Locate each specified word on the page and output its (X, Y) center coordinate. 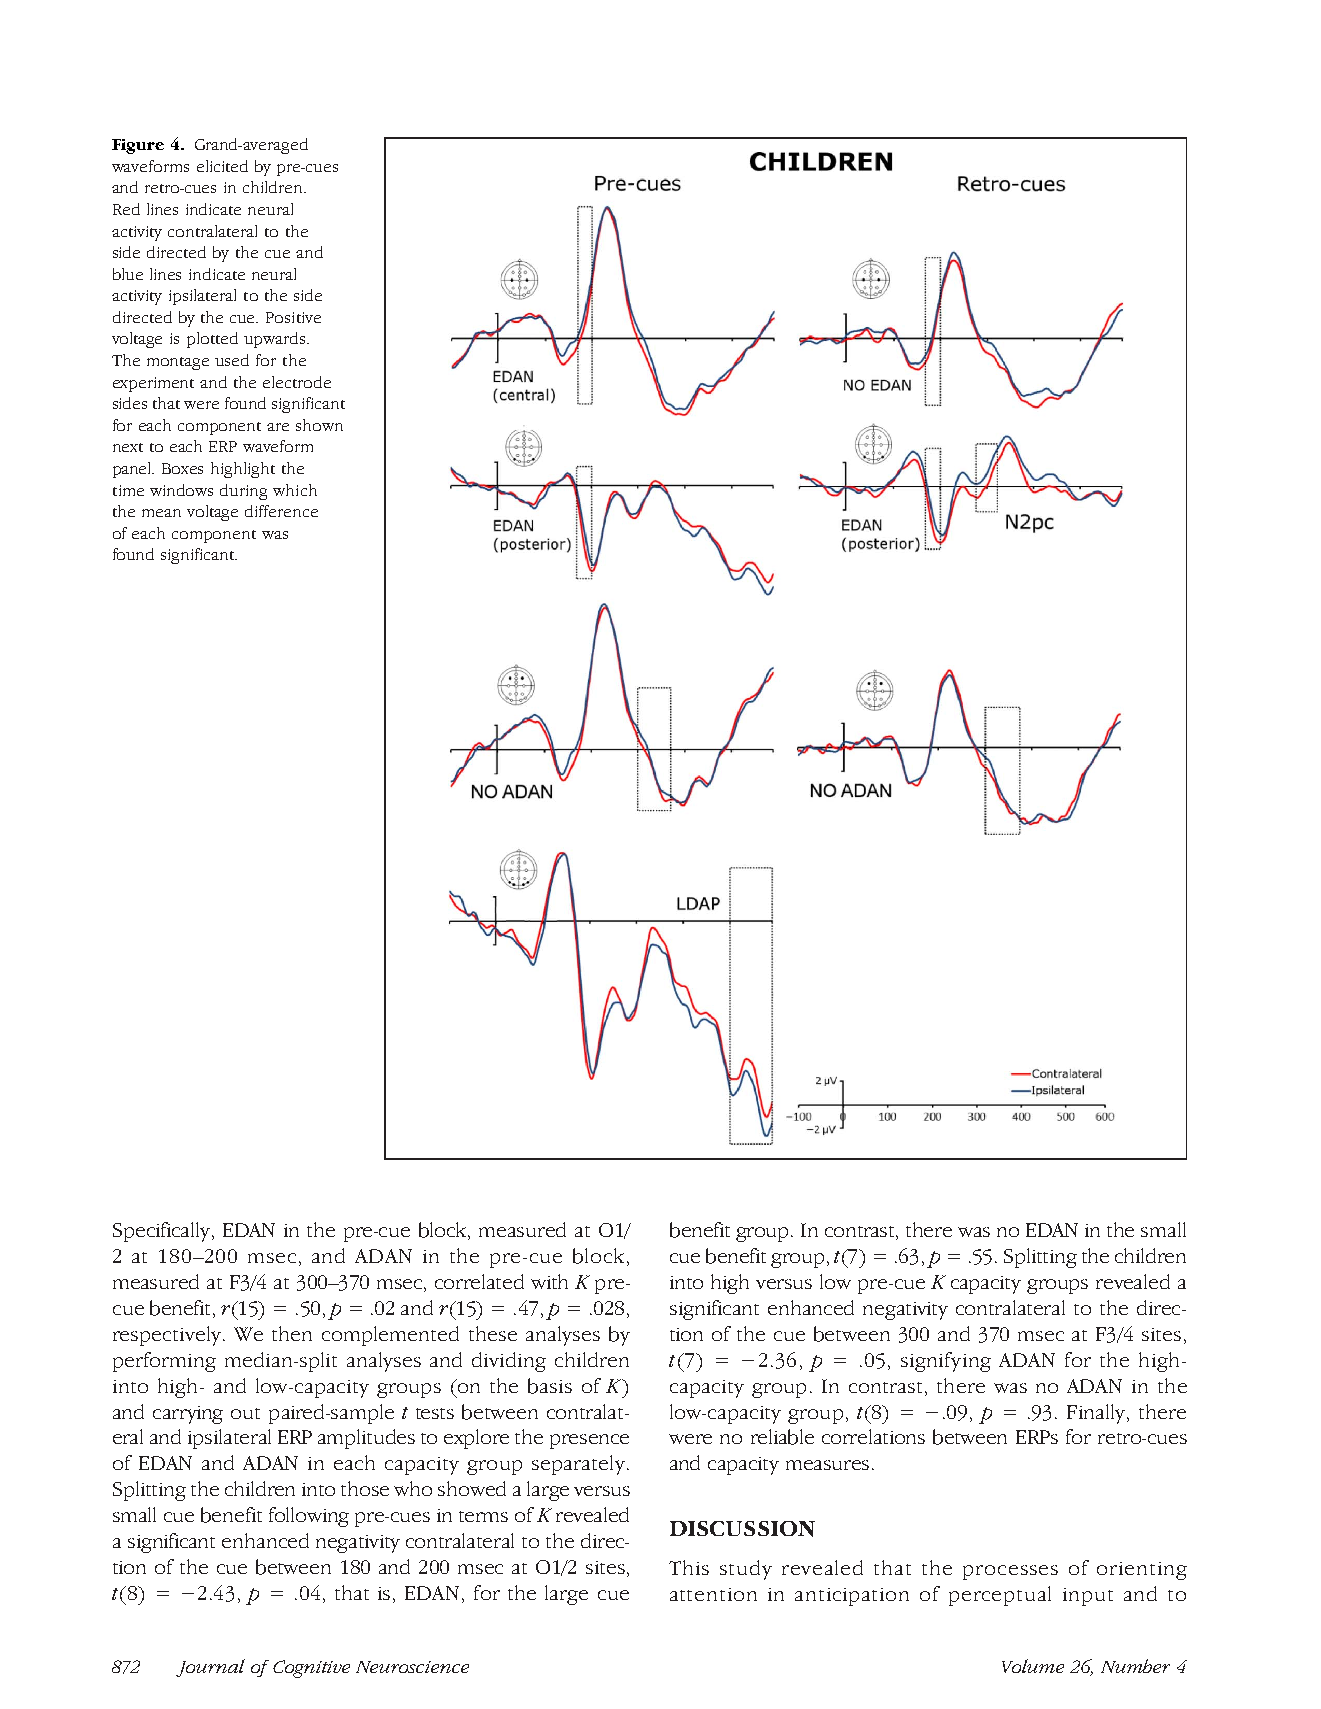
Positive (293, 317)
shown (319, 425)
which (295, 490)
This (689, 1567)
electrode (297, 382)
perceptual (1000, 1596)
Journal (210, 1668)
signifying (946, 1362)
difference (281, 511)
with (549, 1281)
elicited (222, 166)
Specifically (163, 1232)
